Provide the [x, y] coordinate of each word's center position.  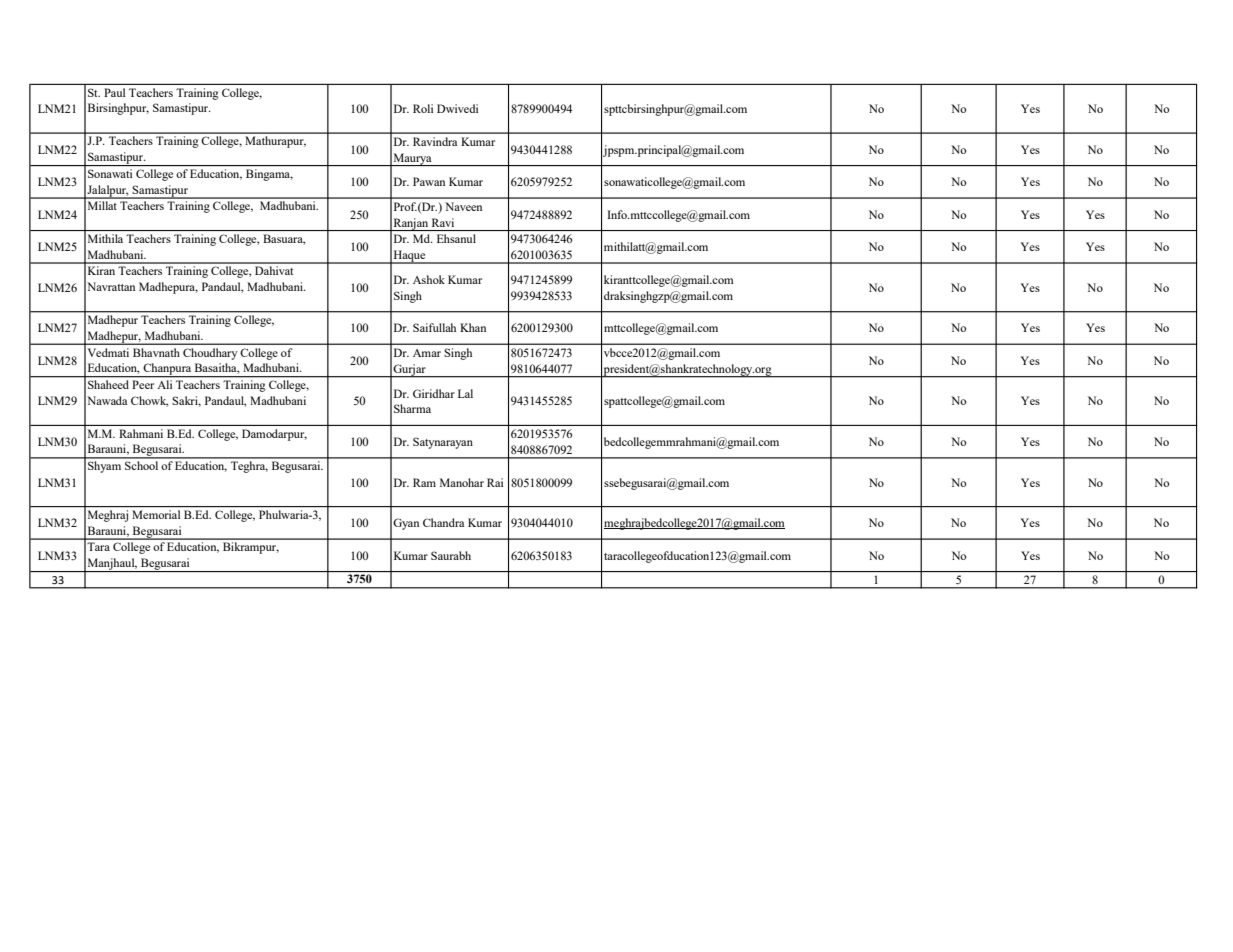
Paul [114, 92]
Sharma [412, 408]
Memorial [156, 514]
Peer [143, 384]
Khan [473, 327]
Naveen [463, 206]
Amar [427, 353]
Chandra [443, 522]
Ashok [429, 279]
